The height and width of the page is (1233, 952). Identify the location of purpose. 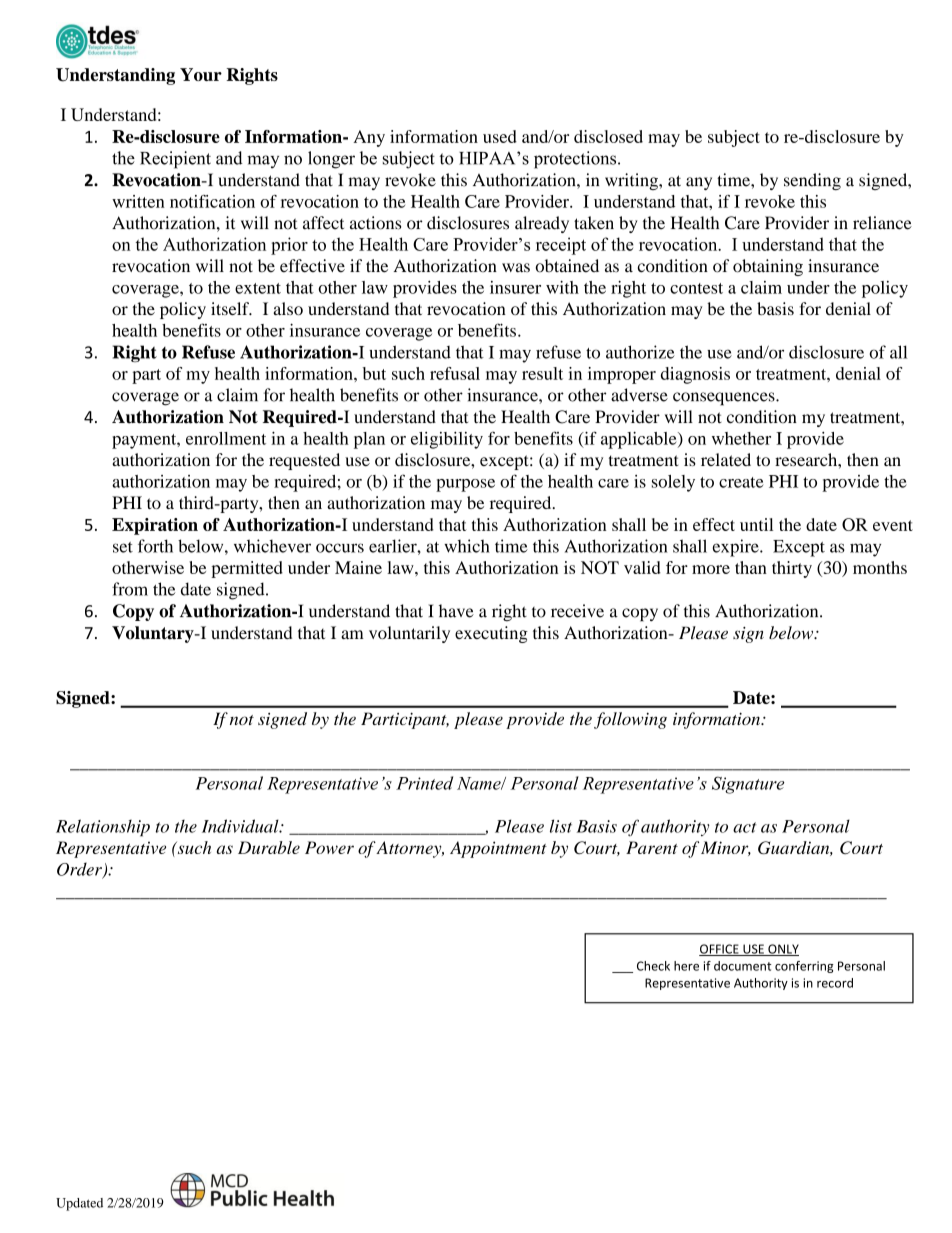
(465, 485).
